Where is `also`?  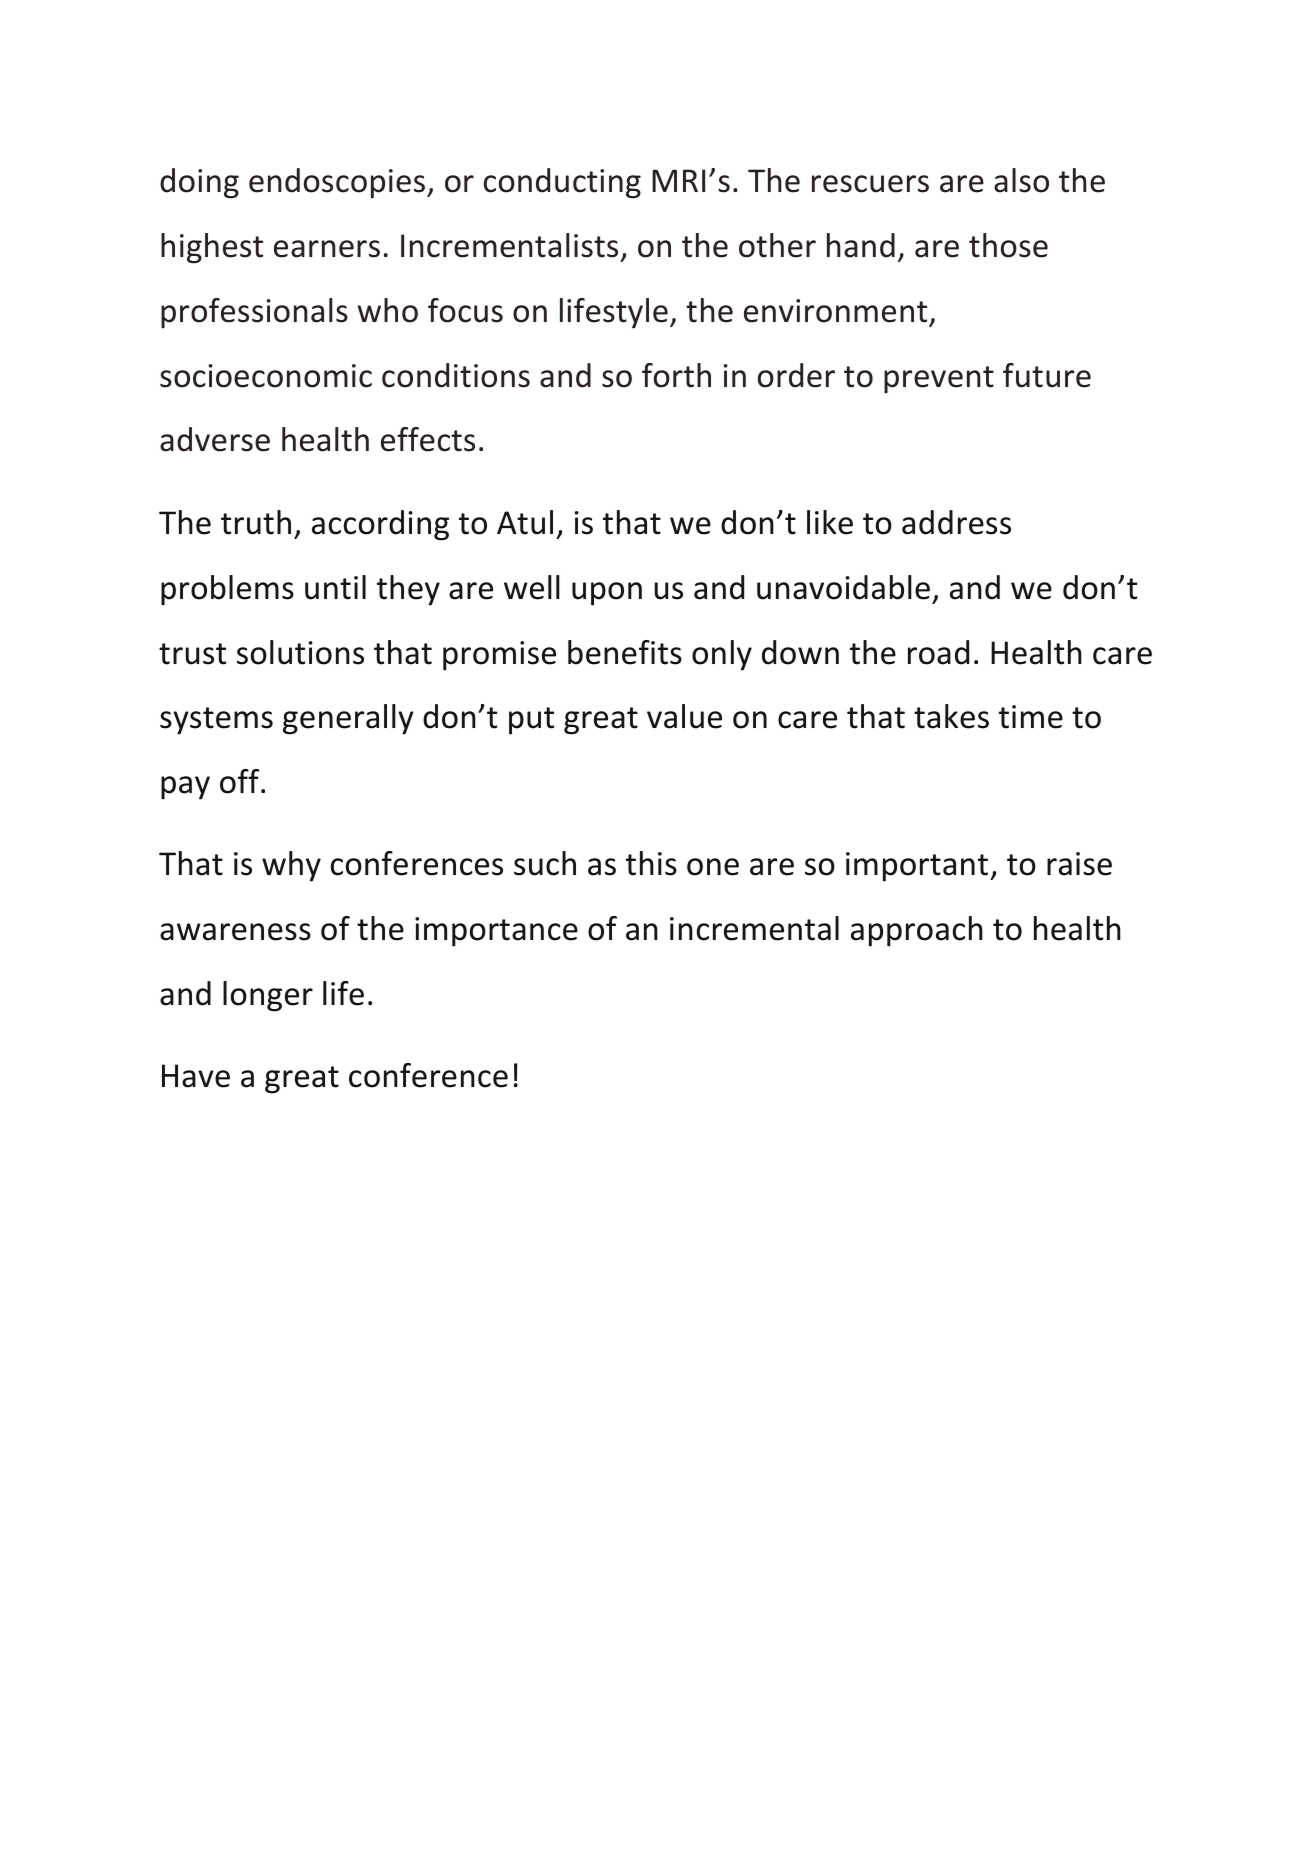 also is located at coordinates (1021, 180).
